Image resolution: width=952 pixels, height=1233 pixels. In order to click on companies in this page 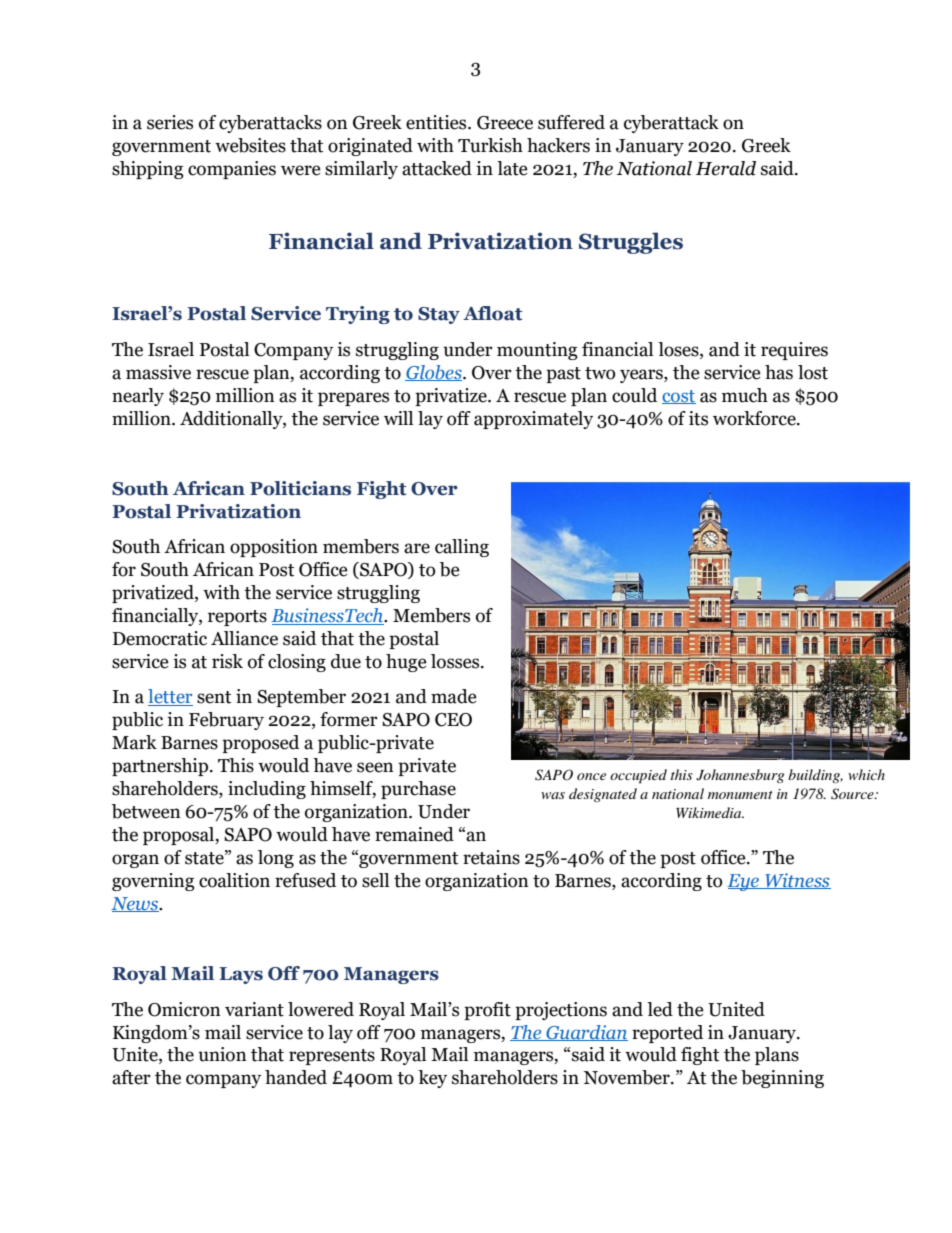, I will do `click(232, 170)`.
